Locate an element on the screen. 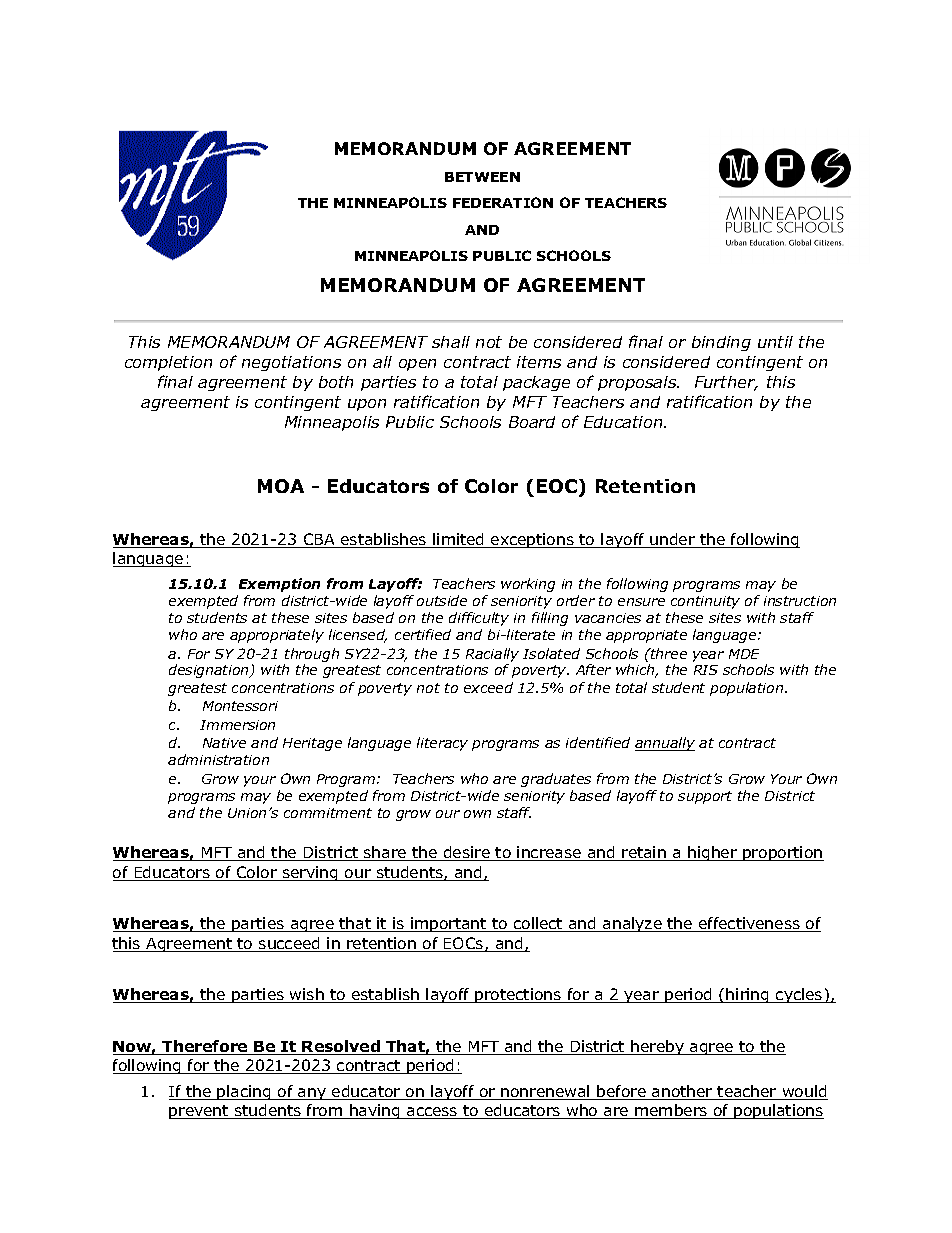  Board is located at coordinates (532, 422).
